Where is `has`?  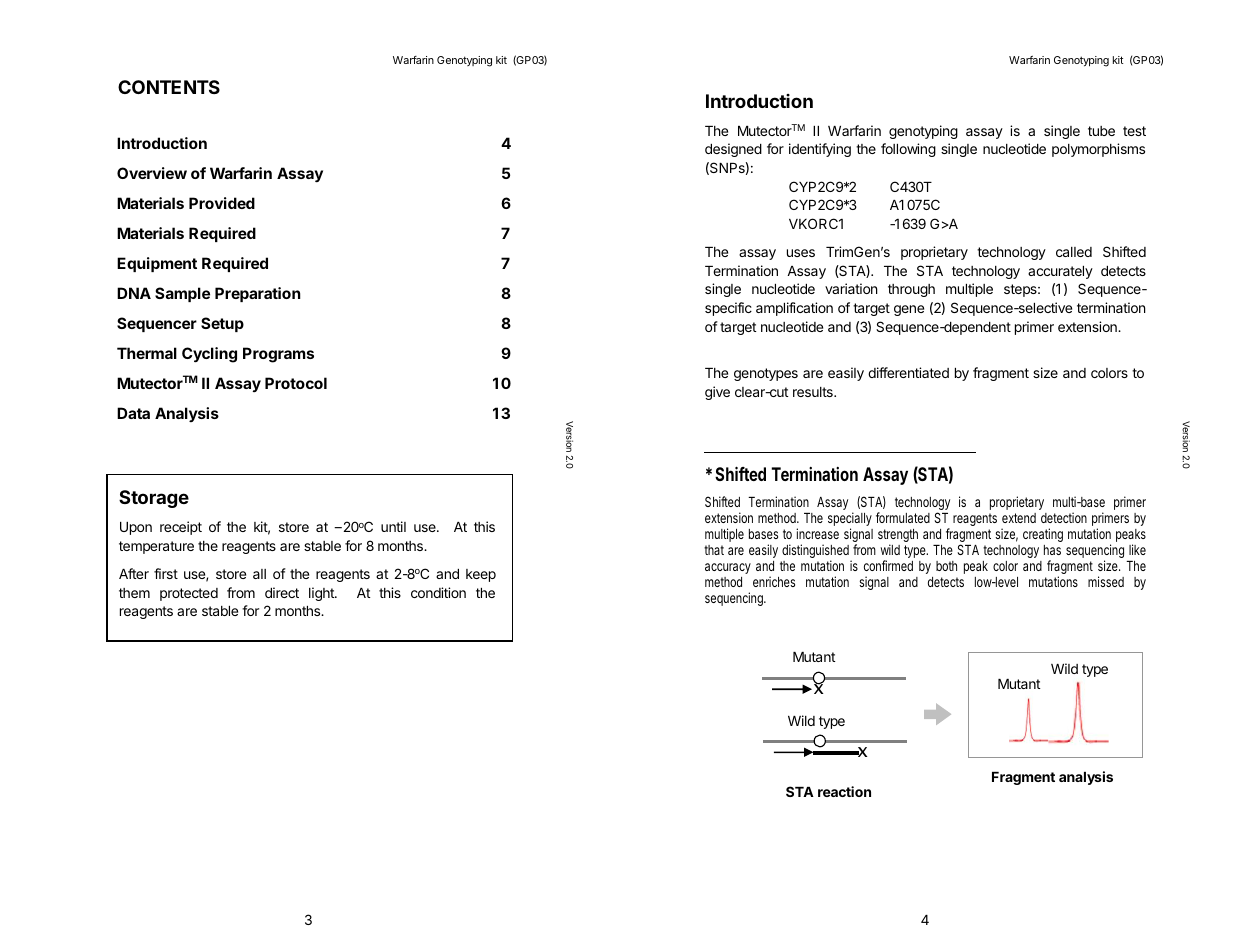
has is located at coordinates (1052, 550).
